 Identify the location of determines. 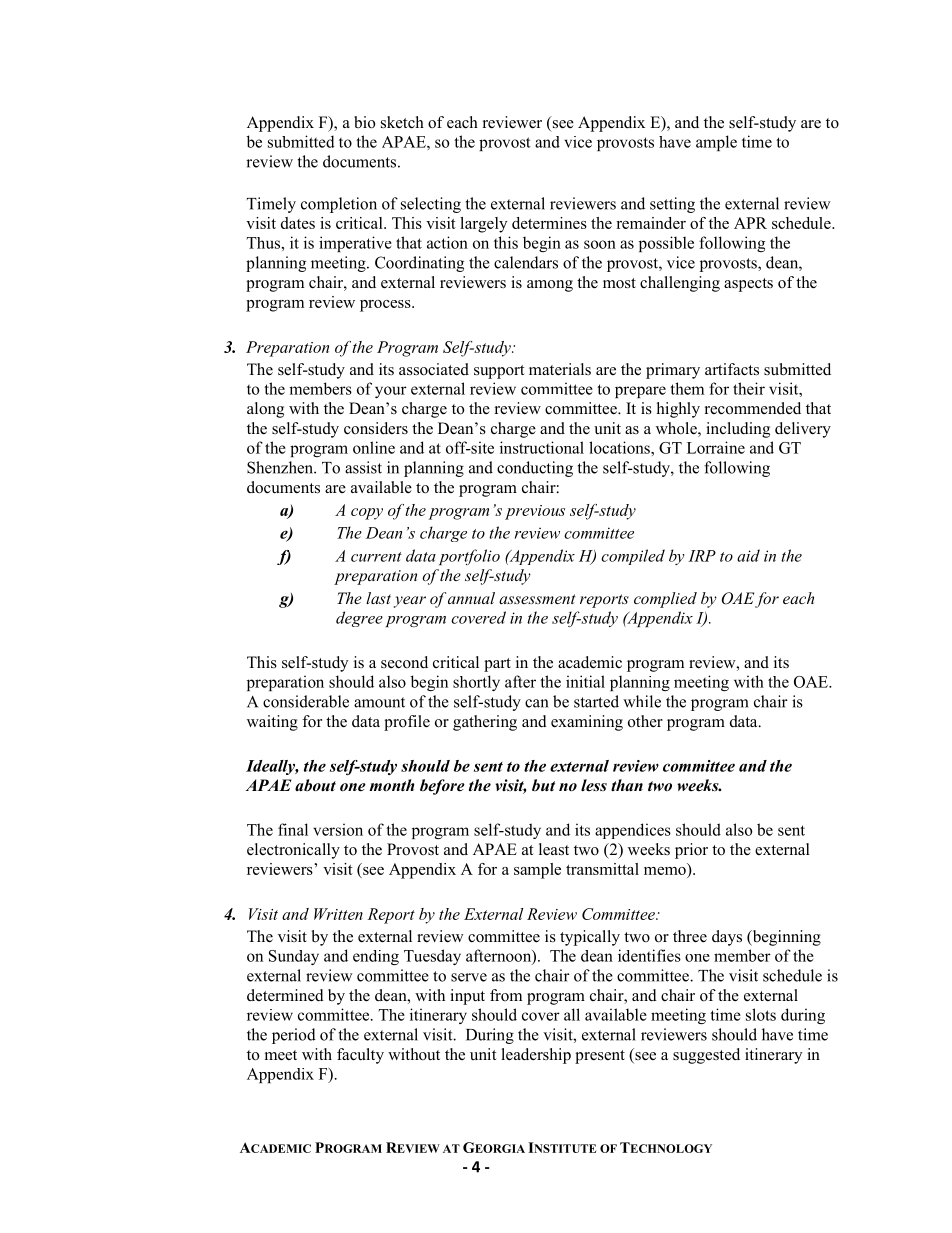
(549, 223).
